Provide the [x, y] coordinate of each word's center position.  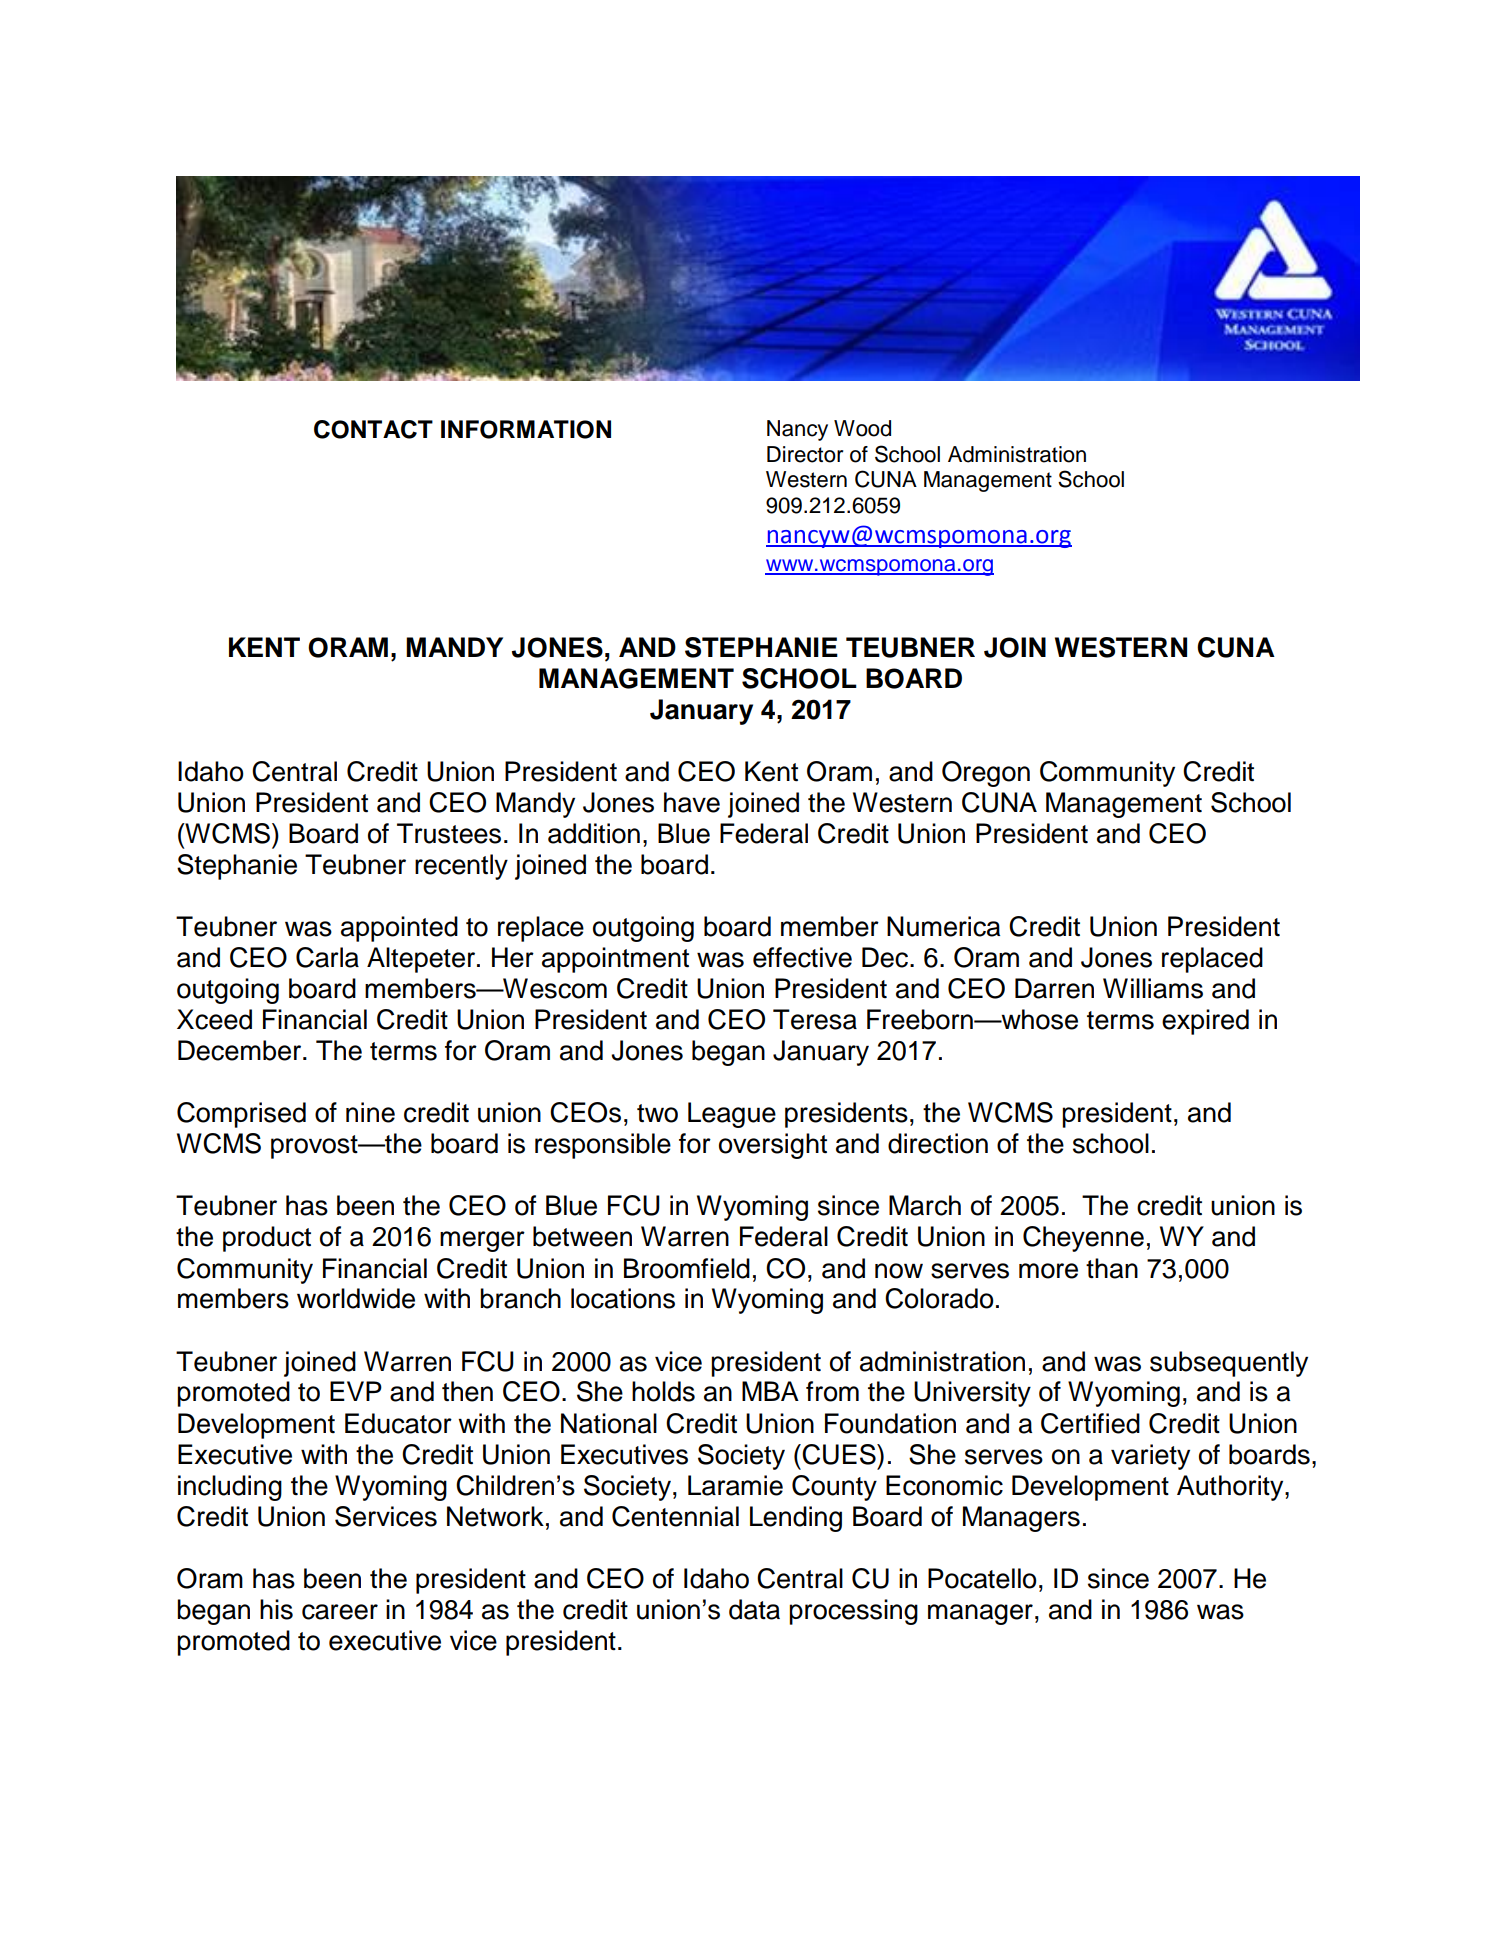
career [340, 1612]
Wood [862, 428]
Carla [327, 957]
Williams [1153, 988]
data [754, 1609]
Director [805, 454]
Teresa [815, 1019]
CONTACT [373, 429]
